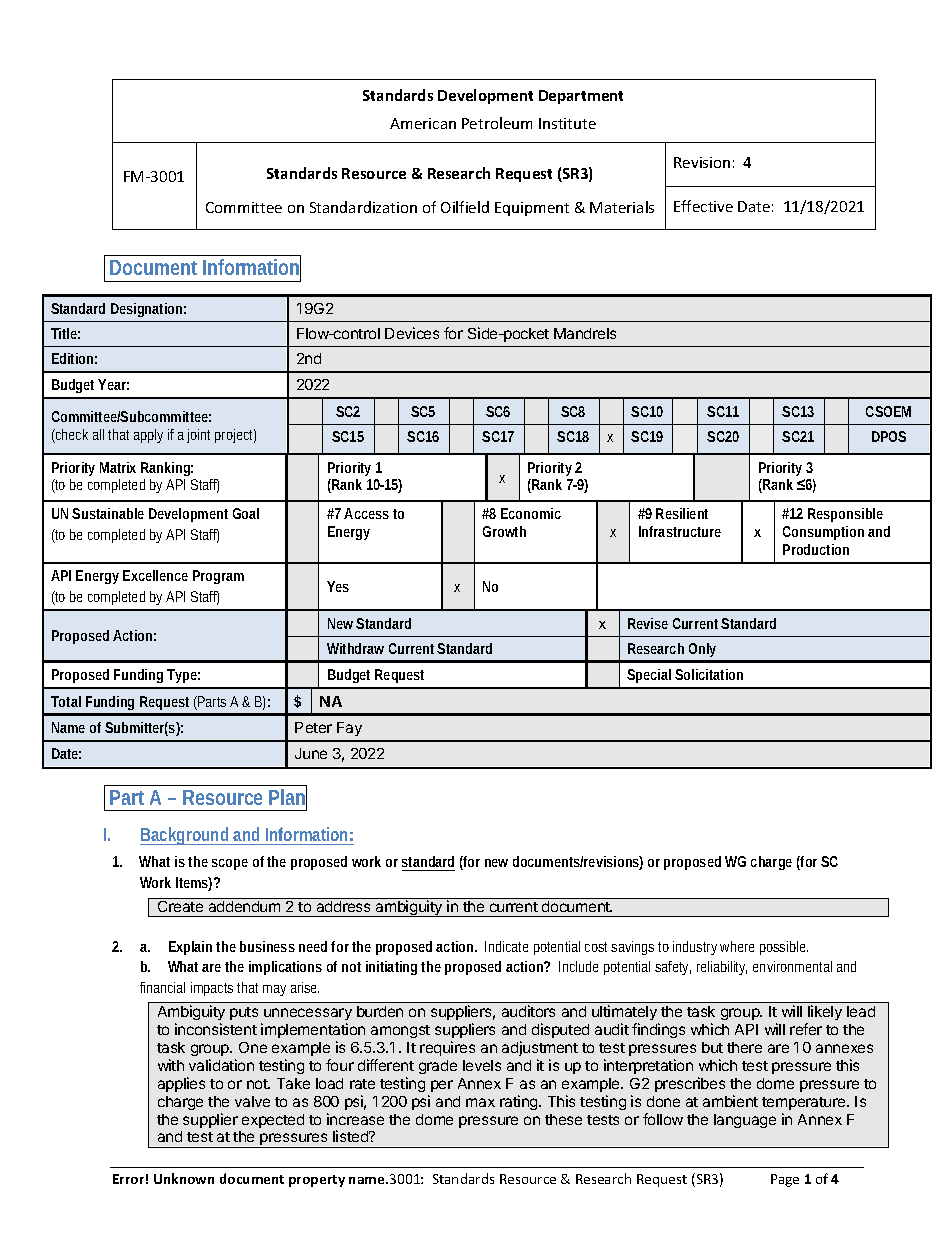  What do you see at coordinates (480, 1102) in the image?
I see `max` at bounding box center [480, 1102].
